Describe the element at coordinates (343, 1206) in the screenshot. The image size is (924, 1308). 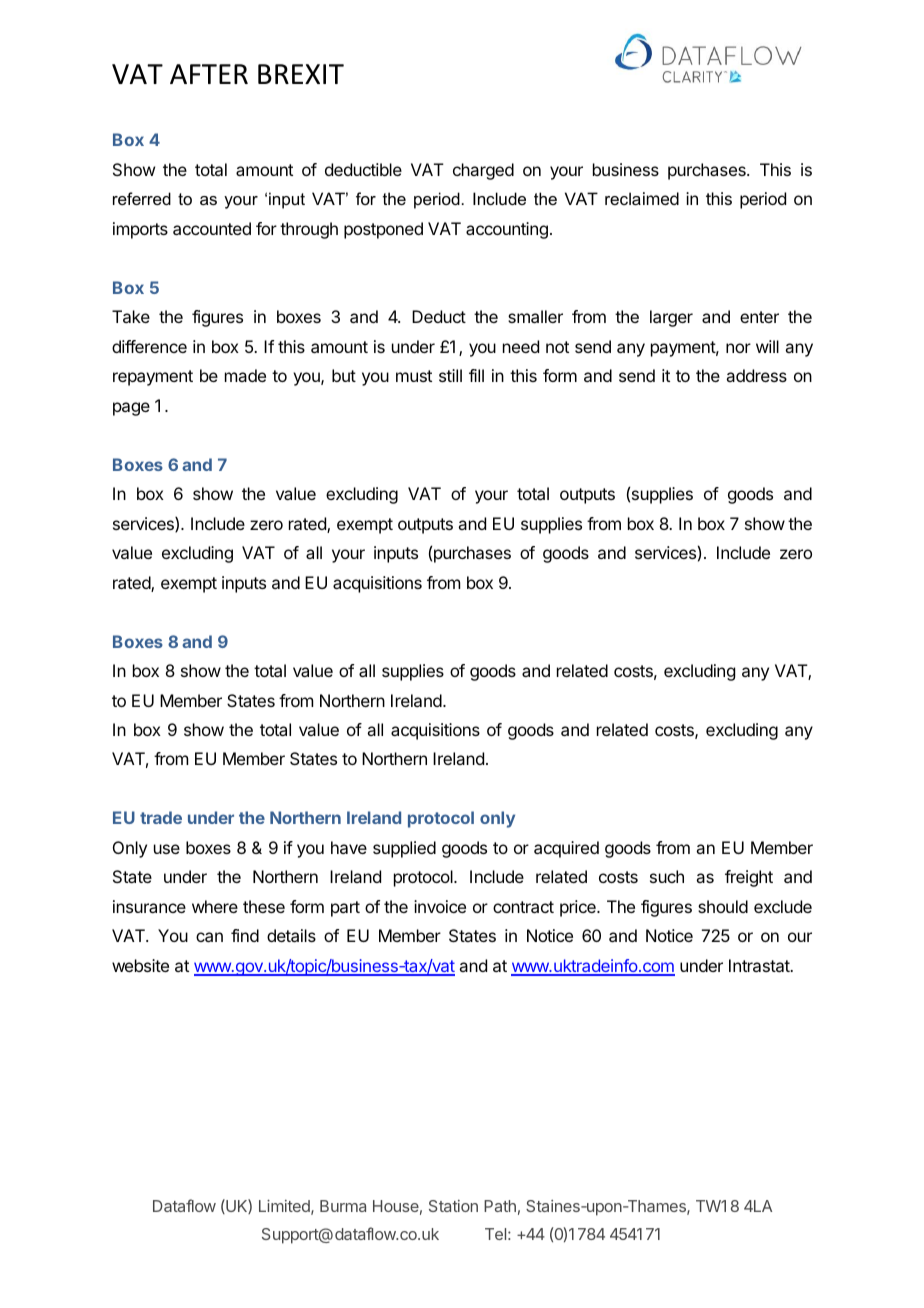
I see `Burma` at that location.
